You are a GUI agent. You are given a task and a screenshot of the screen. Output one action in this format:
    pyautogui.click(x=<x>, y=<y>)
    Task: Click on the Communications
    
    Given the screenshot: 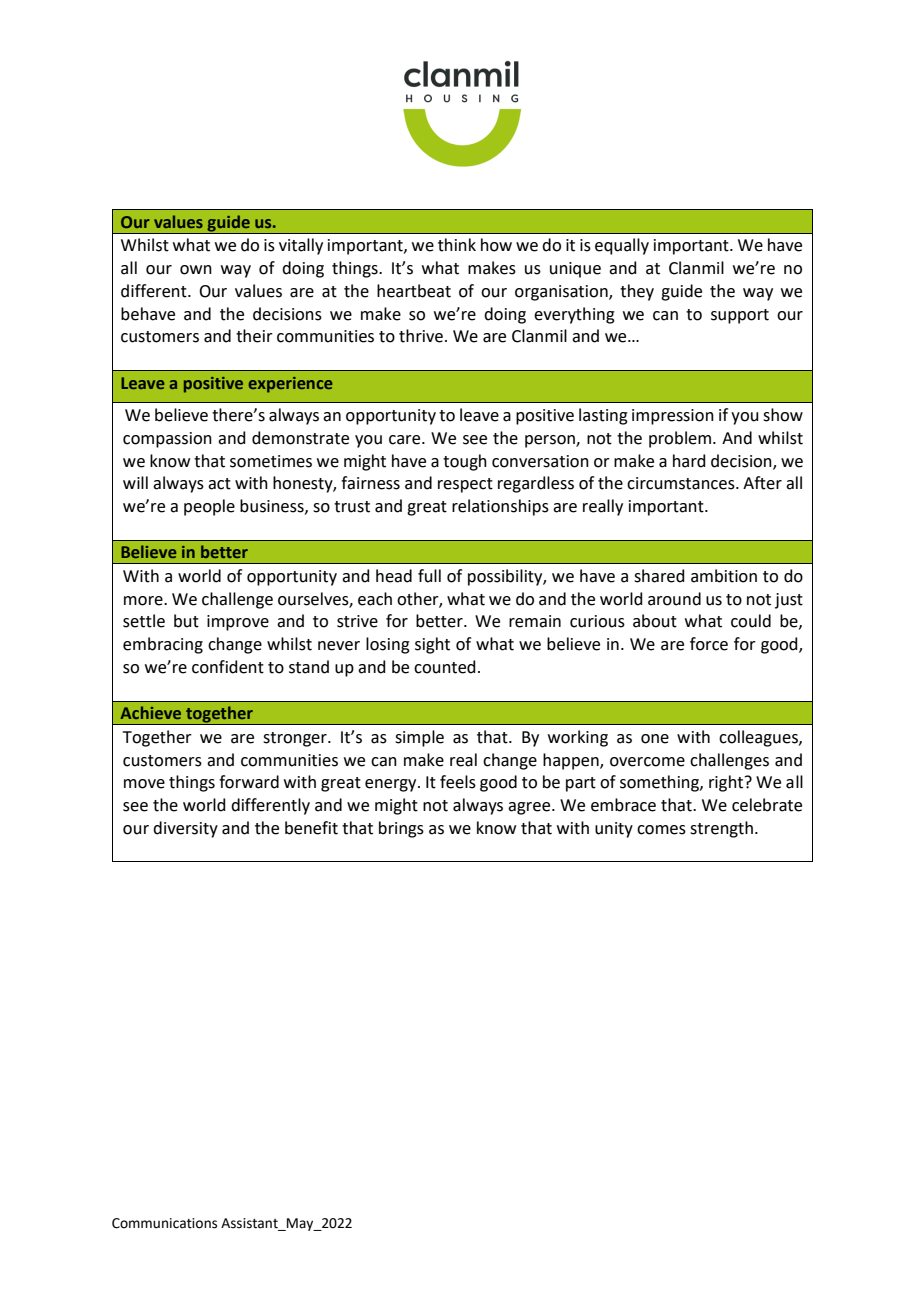 What is the action you would take?
    pyautogui.click(x=164, y=1223)
